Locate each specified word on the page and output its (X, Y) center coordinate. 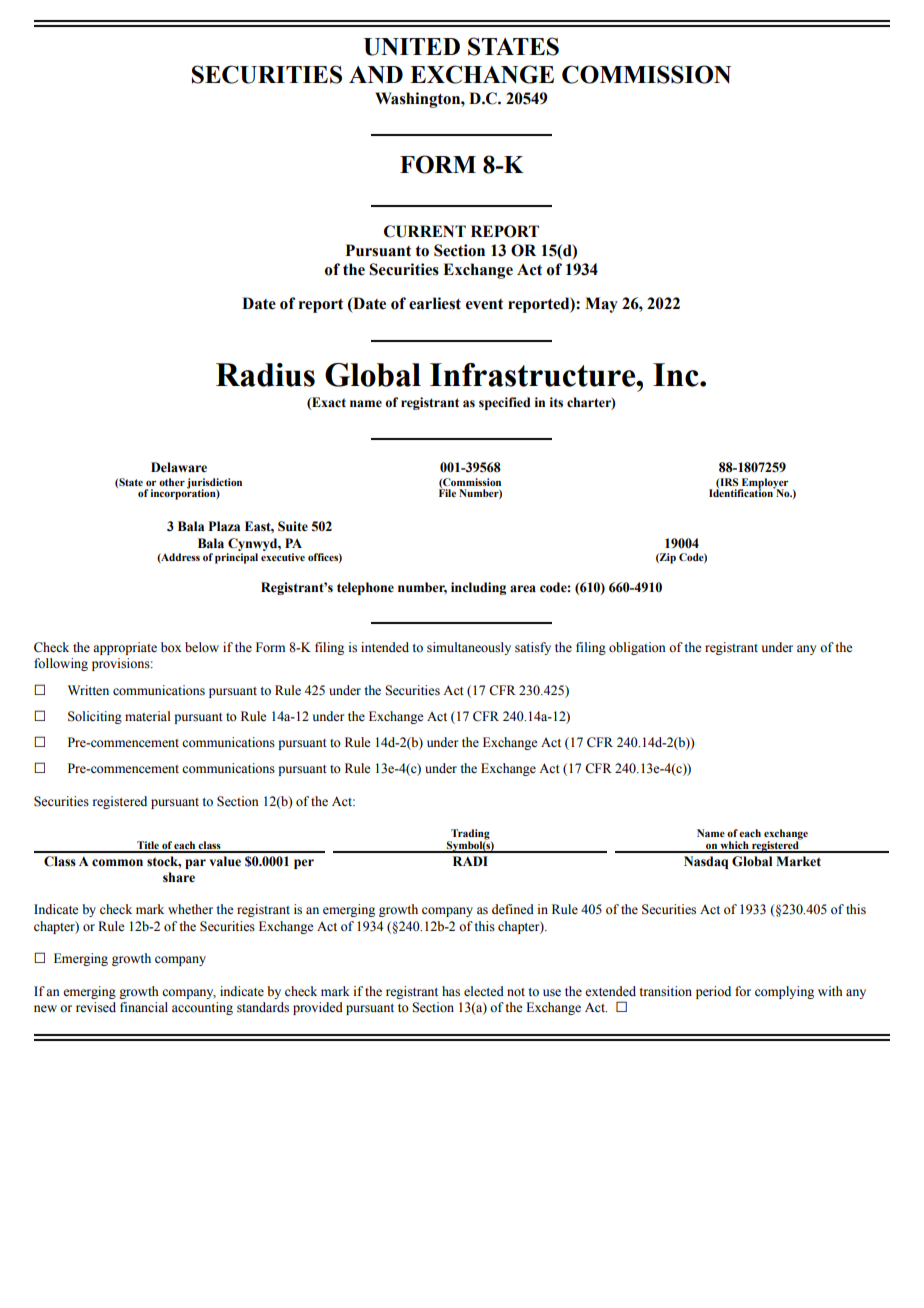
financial (144, 1007)
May (601, 305)
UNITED (412, 47)
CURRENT (425, 231)
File (447, 492)
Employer (764, 484)
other (172, 482)
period (713, 992)
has (451, 991)
